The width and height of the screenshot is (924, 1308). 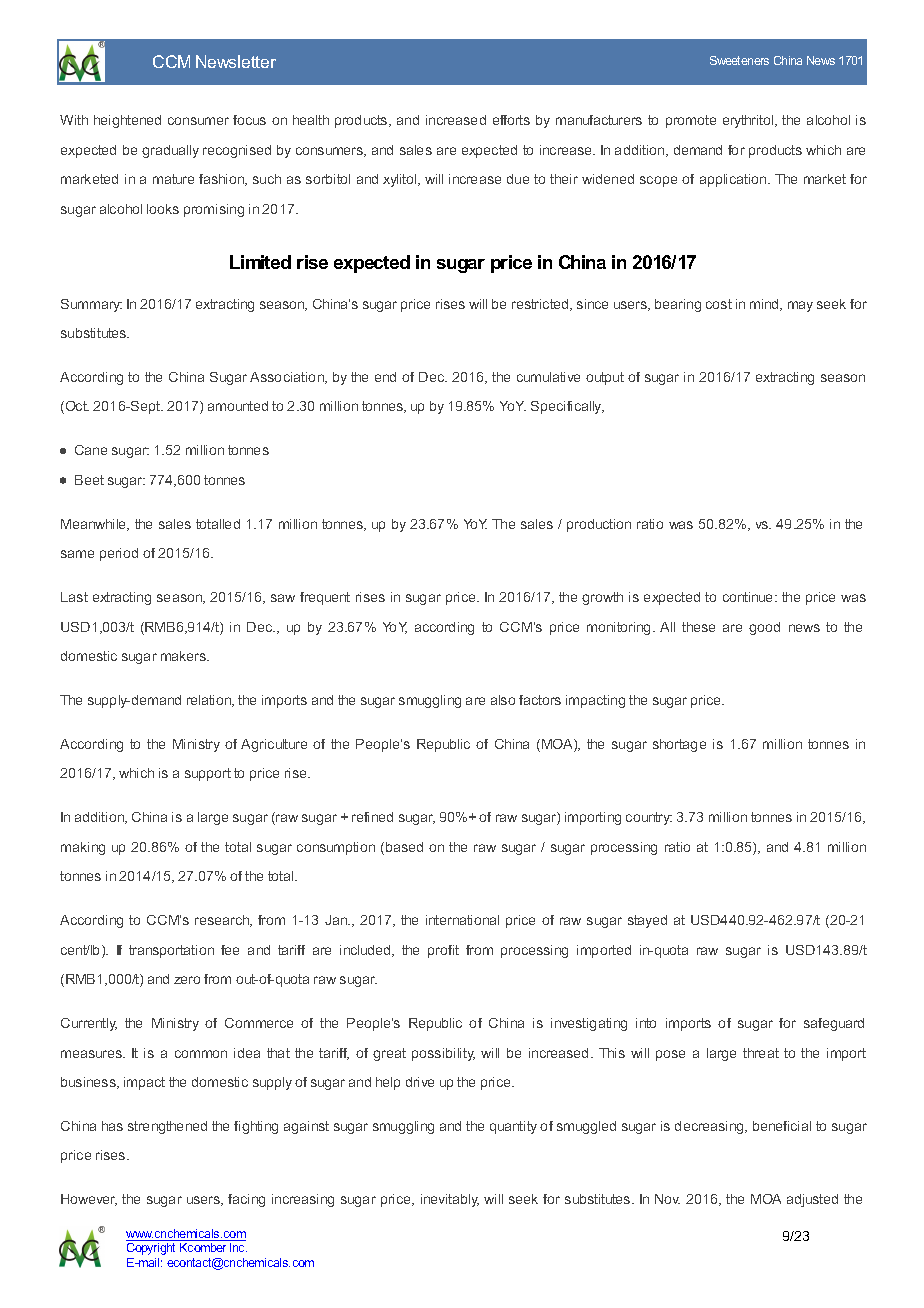 What do you see at coordinates (749, 121) in the screenshot?
I see `erythritol` at bounding box center [749, 121].
